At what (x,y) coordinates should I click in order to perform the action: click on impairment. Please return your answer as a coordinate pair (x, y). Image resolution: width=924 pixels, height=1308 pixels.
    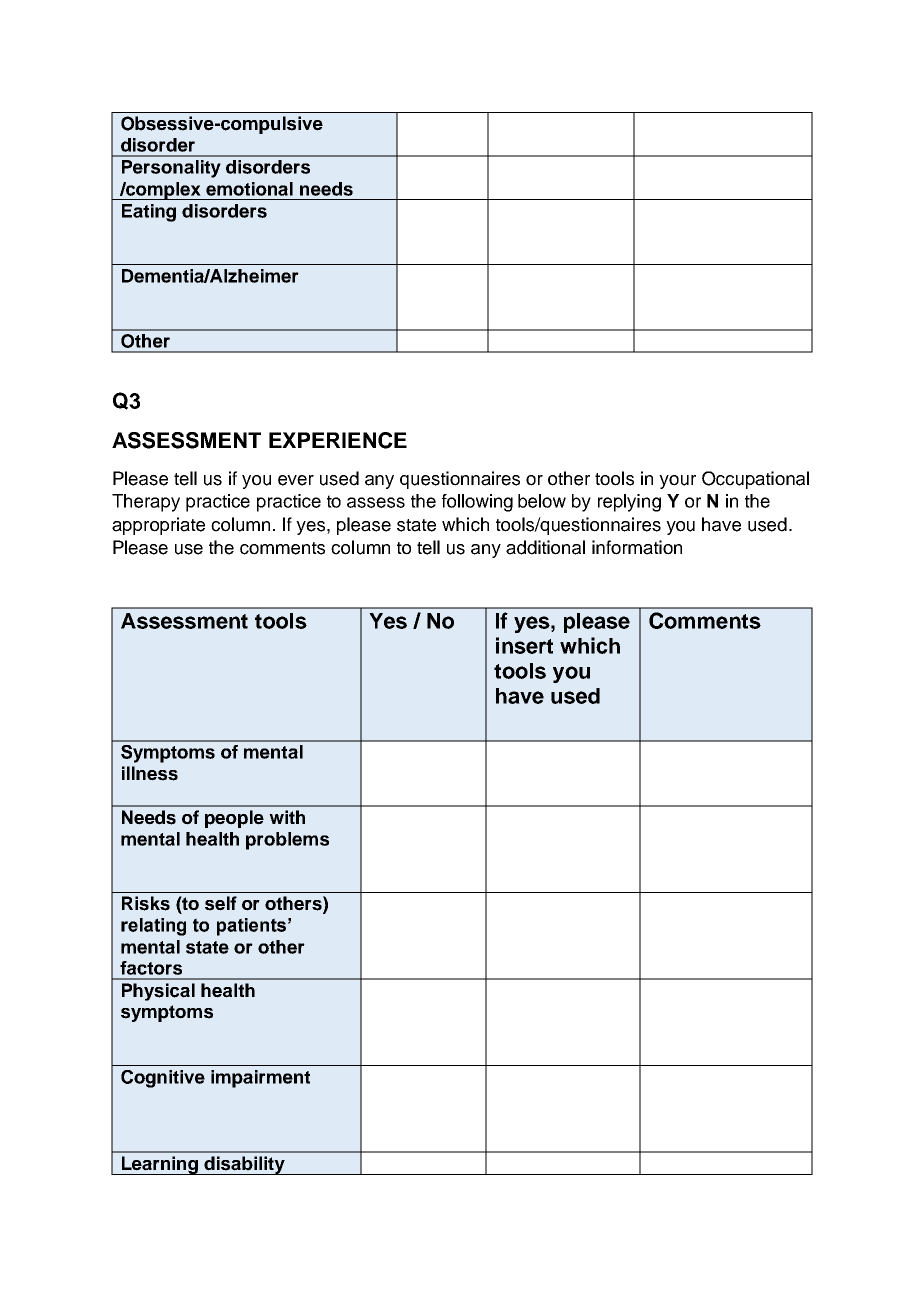
    Looking at the image, I should click on (260, 1079).
